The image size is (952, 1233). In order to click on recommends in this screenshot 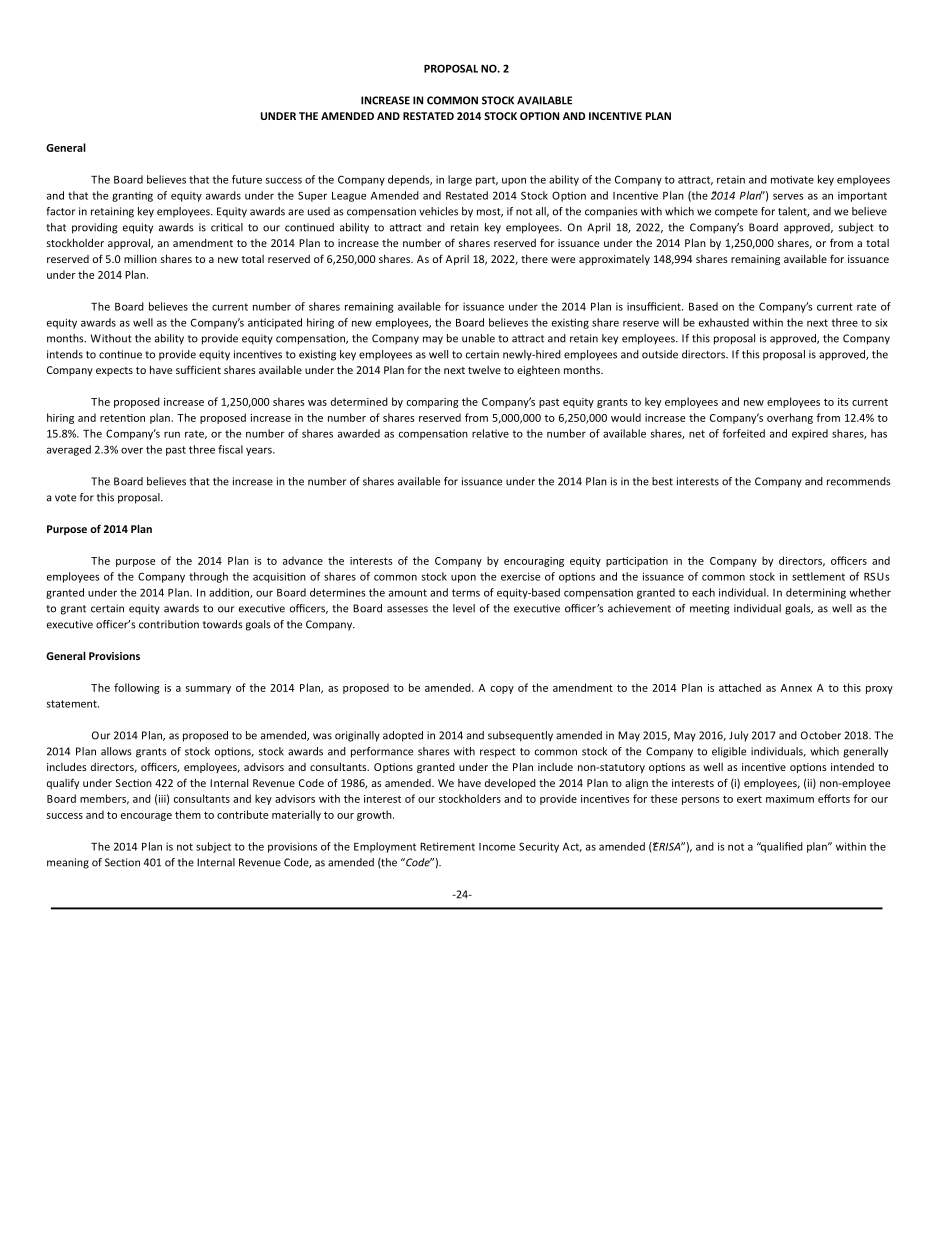, I will do `click(859, 481)`.
